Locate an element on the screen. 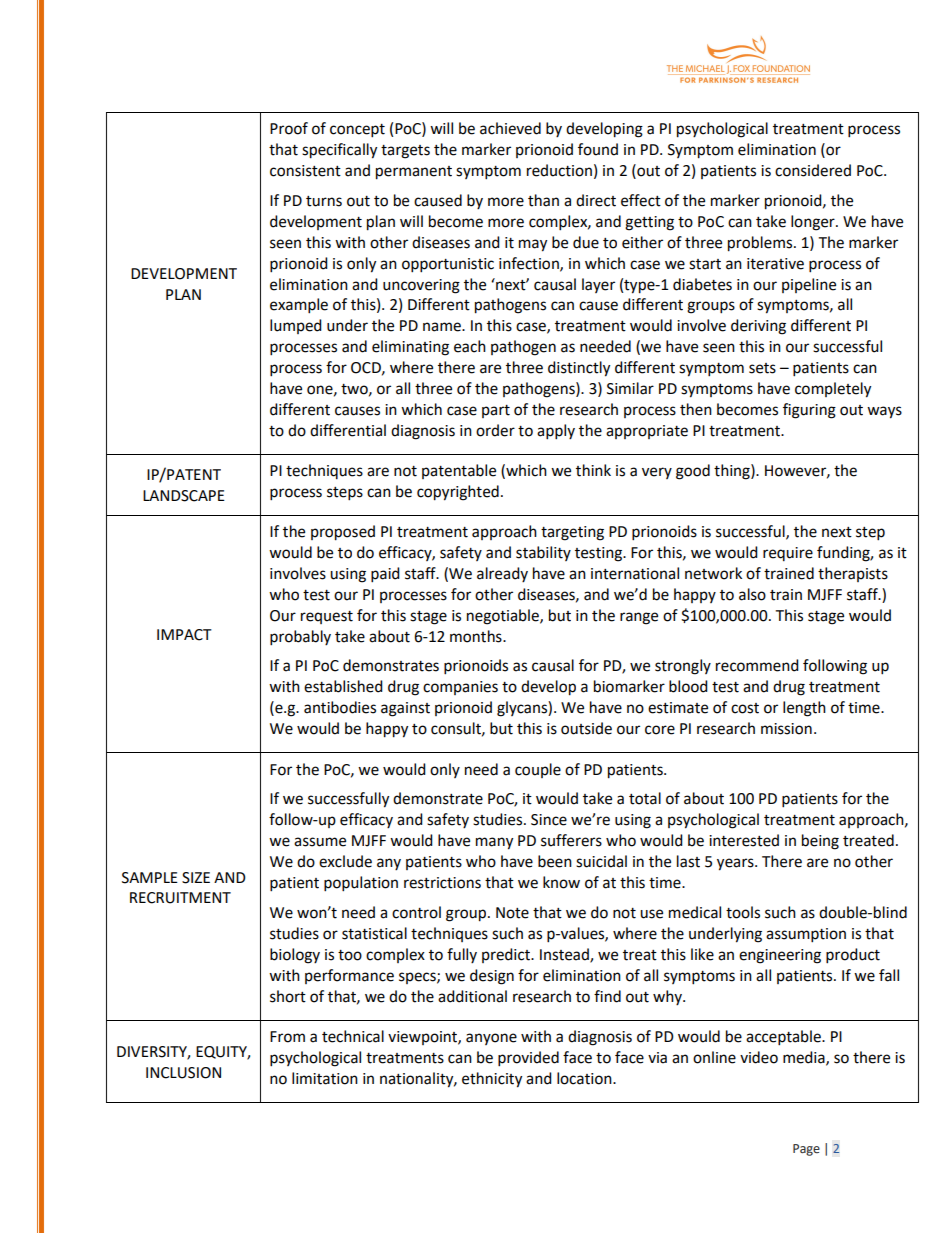  INCLUSION is located at coordinates (183, 1073).
